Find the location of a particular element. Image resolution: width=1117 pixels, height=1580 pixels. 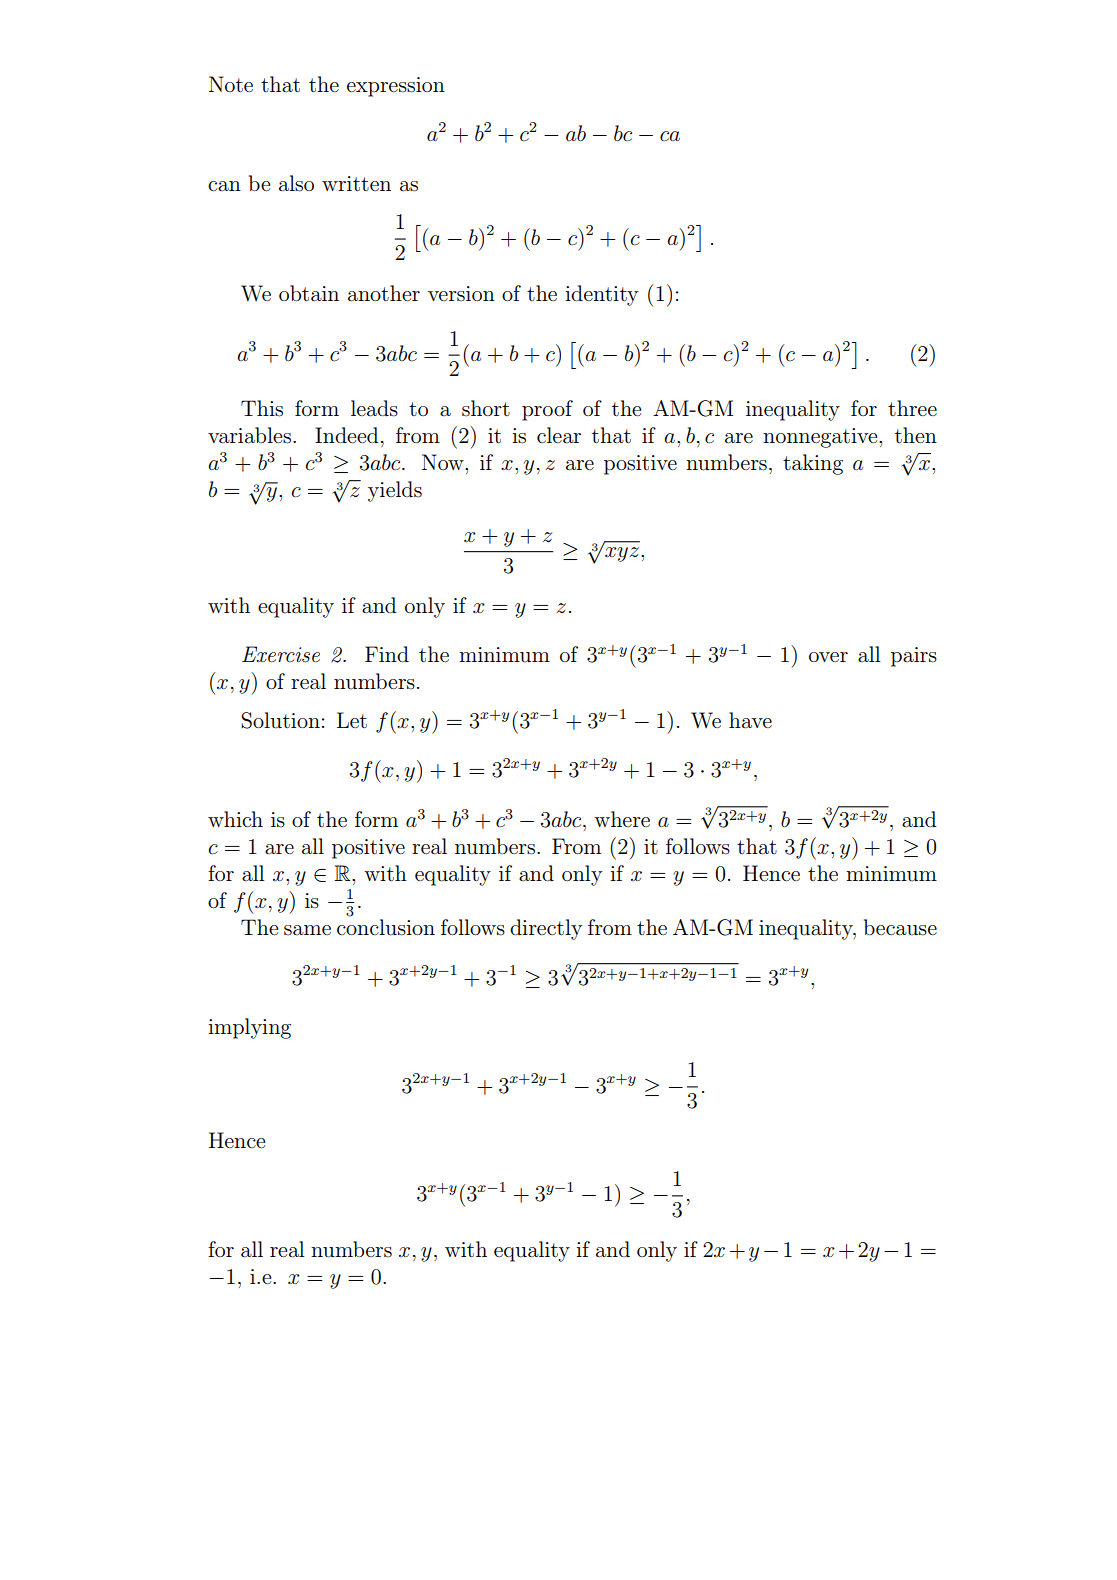

identity is located at coordinates (601, 295).
